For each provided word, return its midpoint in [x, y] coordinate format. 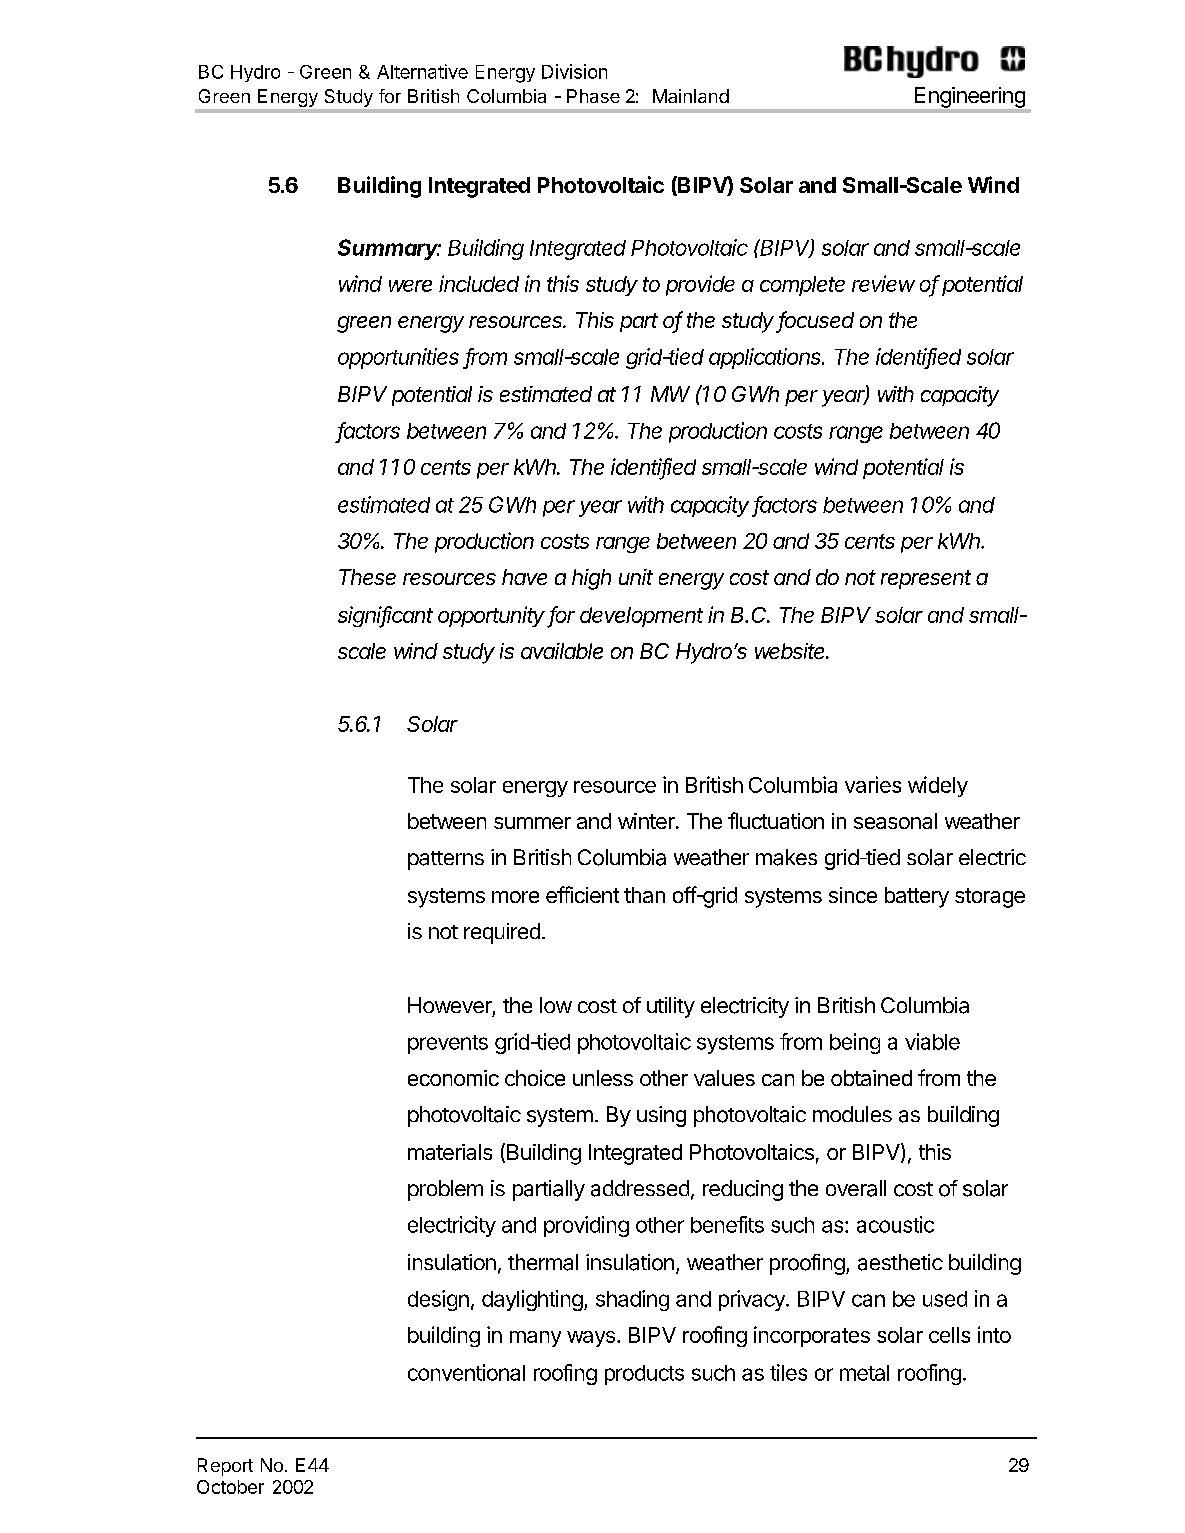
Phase [593, 96]
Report [225, 1467]
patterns [446, 860]
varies [873, 784]
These [367, 577]
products [644, 1375]
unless [603, 1078]
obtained [871, 1078]
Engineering [970, 97]
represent [926, 579]
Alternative [422, 71]
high [591, 579]
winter [647, 821]
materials [450, 1152]
